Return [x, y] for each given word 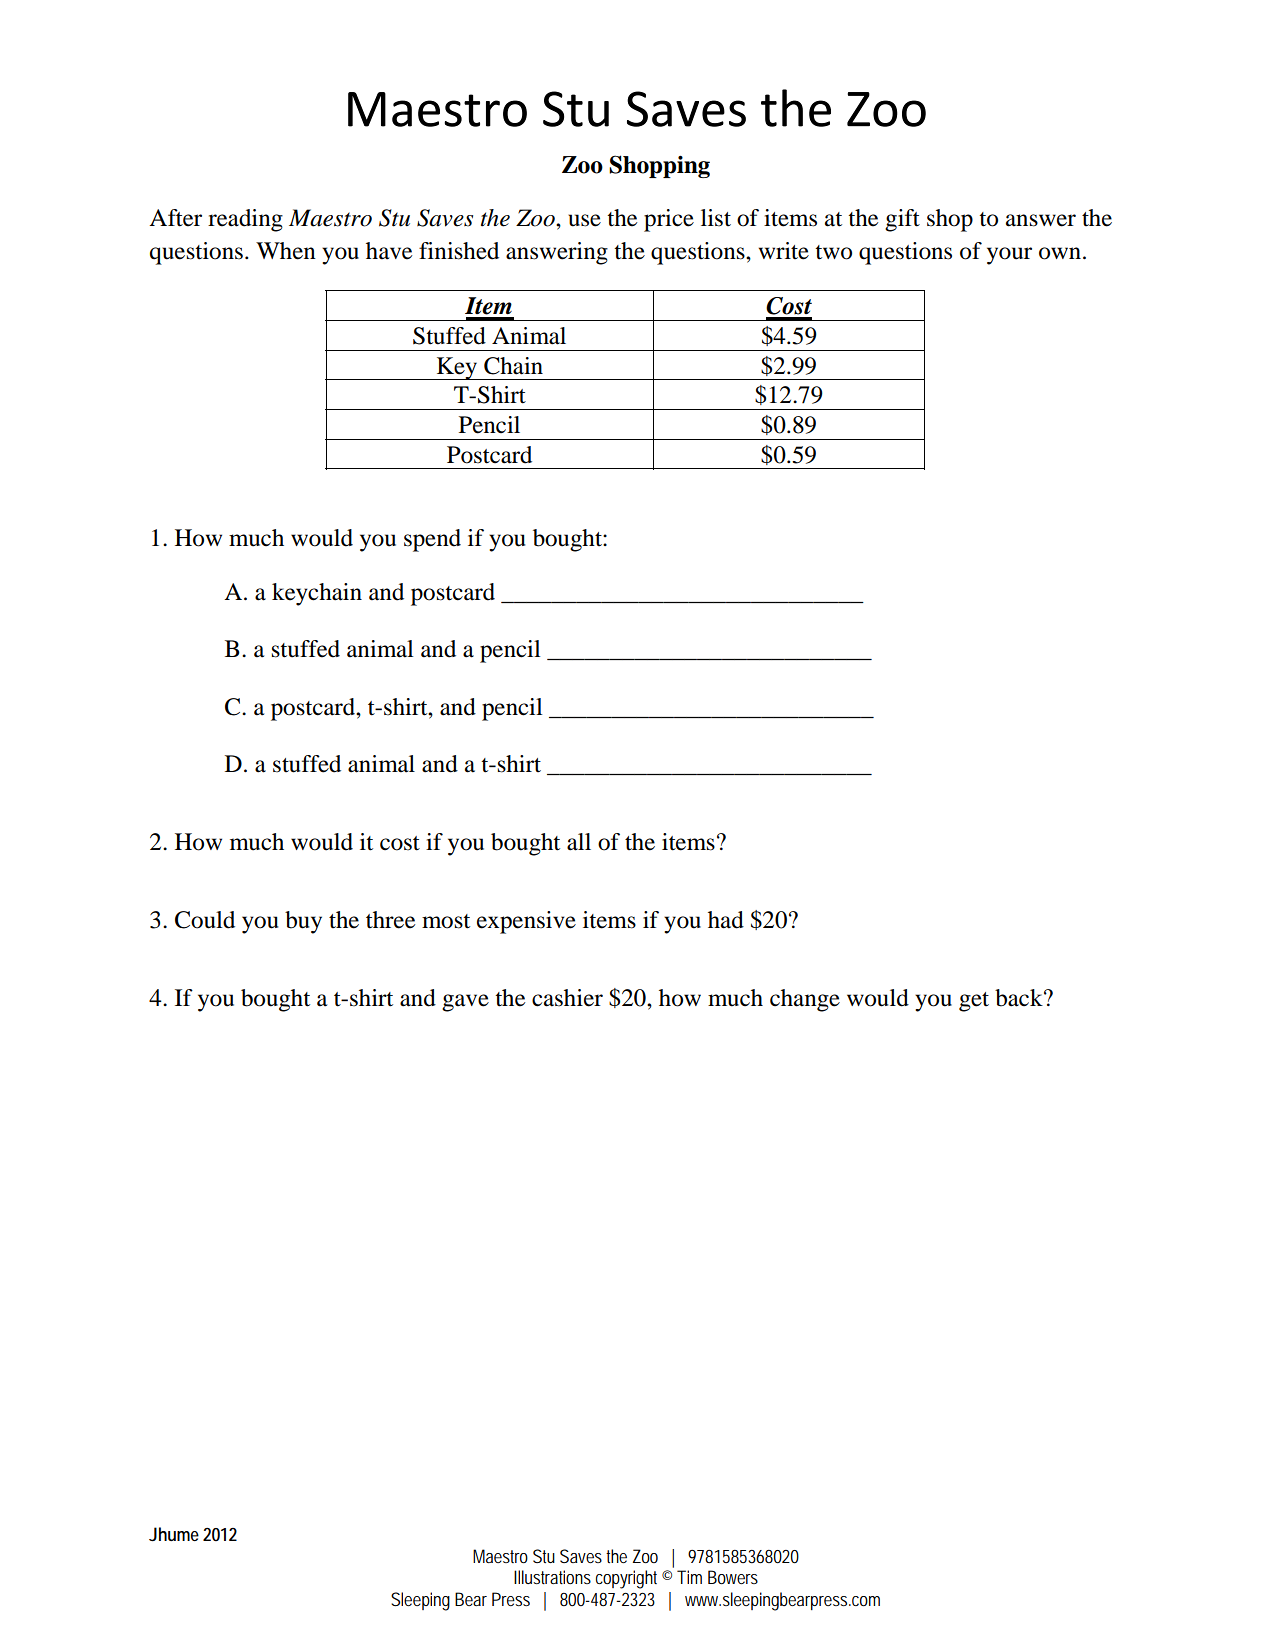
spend [432, 540]
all [579, 842]
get [974, 1002]
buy [303, 922]
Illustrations [552, 1577]
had [726, 920]
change [805, 1000]
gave [465, 1003]
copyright [626, 1579]
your [1009, 256]
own [1060, 253]
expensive [526, 922]
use [584, 220]
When [286, 251]
